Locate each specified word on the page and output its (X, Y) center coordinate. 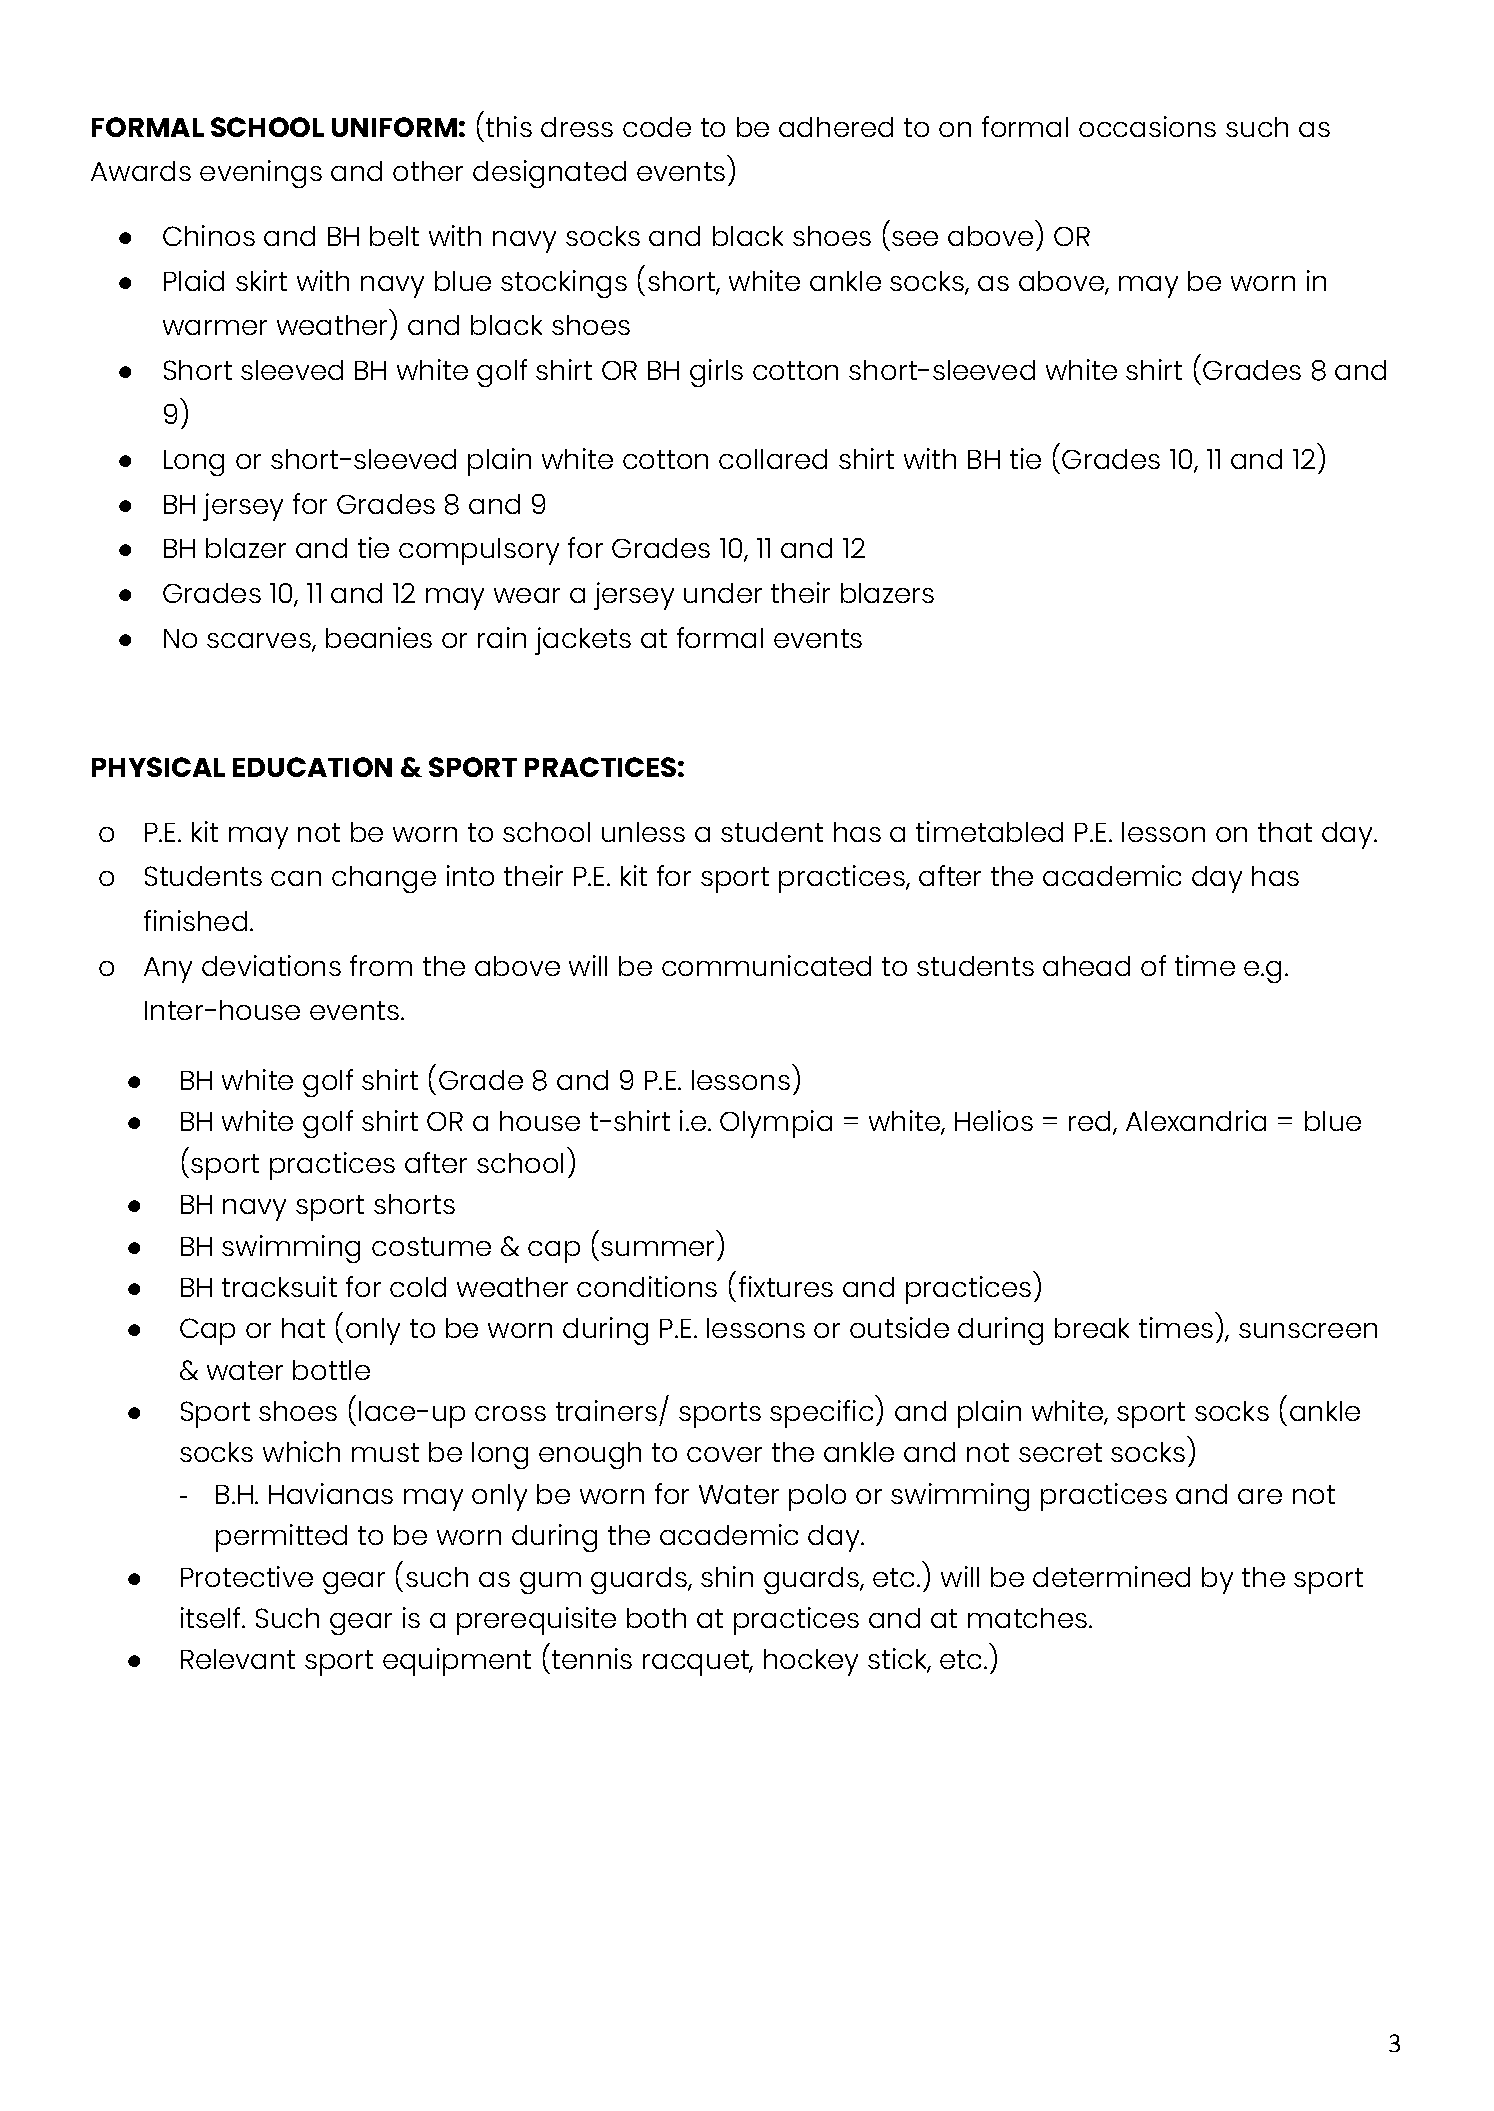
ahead (1086, 966)
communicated (766, 965)
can (296, 878)
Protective (247, 1576)
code (657, 127)
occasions (1147, 126)
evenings (261, 174)
